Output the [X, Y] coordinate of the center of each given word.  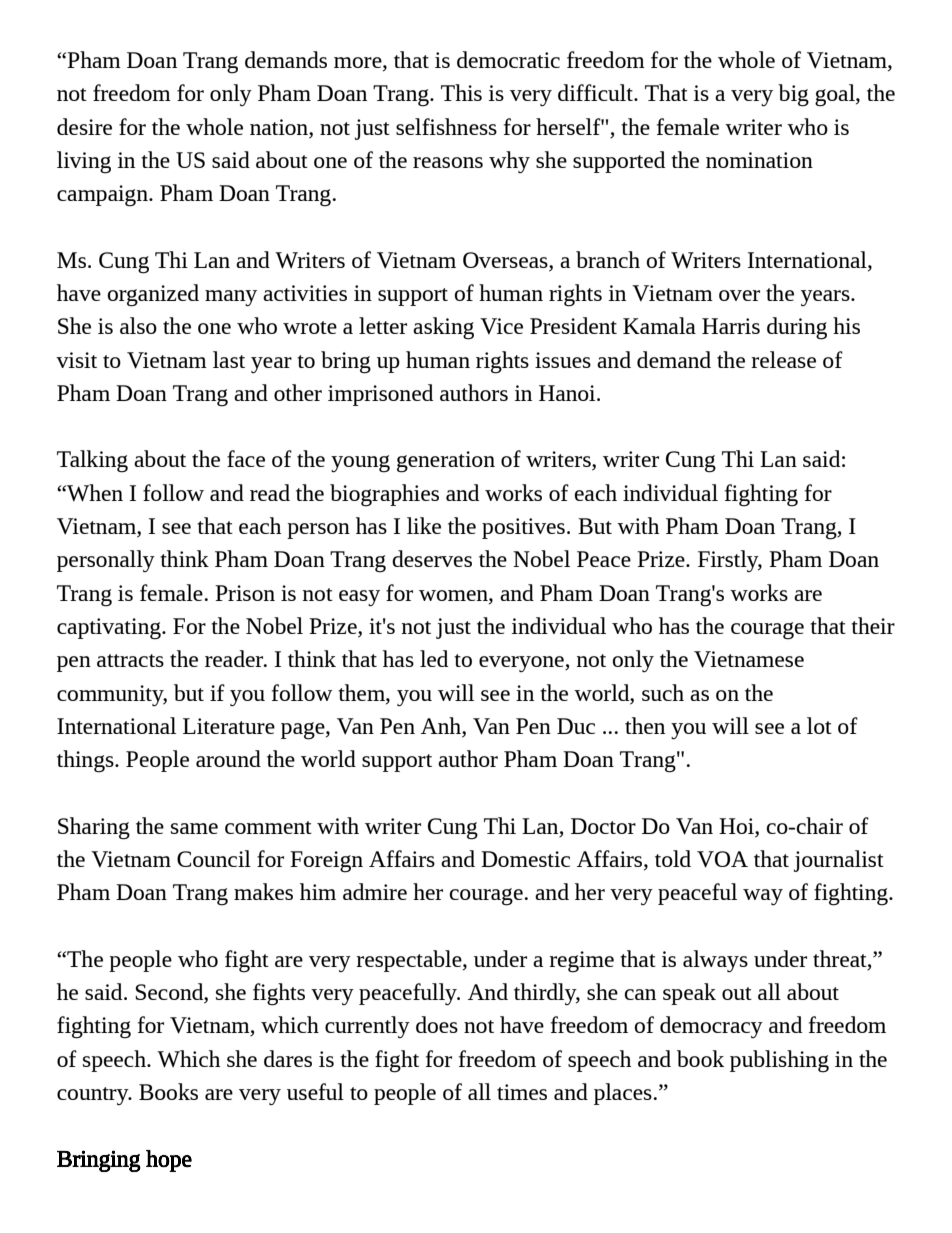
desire [84, 126]
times [522, 1092]
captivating [110, 629]
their [873, 625]
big [793, 95]
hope [169, 1161]
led [434, 658]
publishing [779, 1061]
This [461, 92]
